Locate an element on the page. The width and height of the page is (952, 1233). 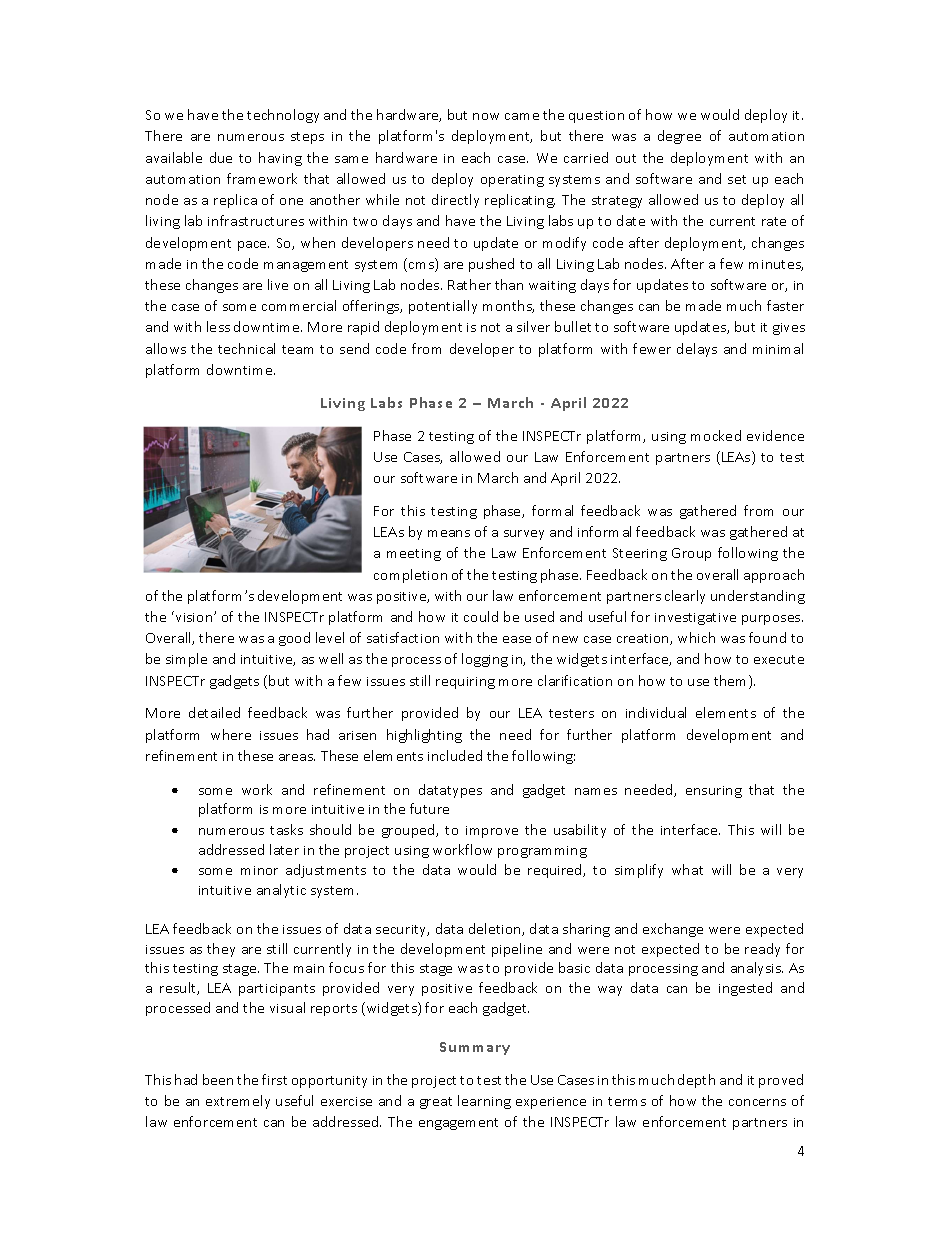
extremely is located at coordinates (238, 1102).
